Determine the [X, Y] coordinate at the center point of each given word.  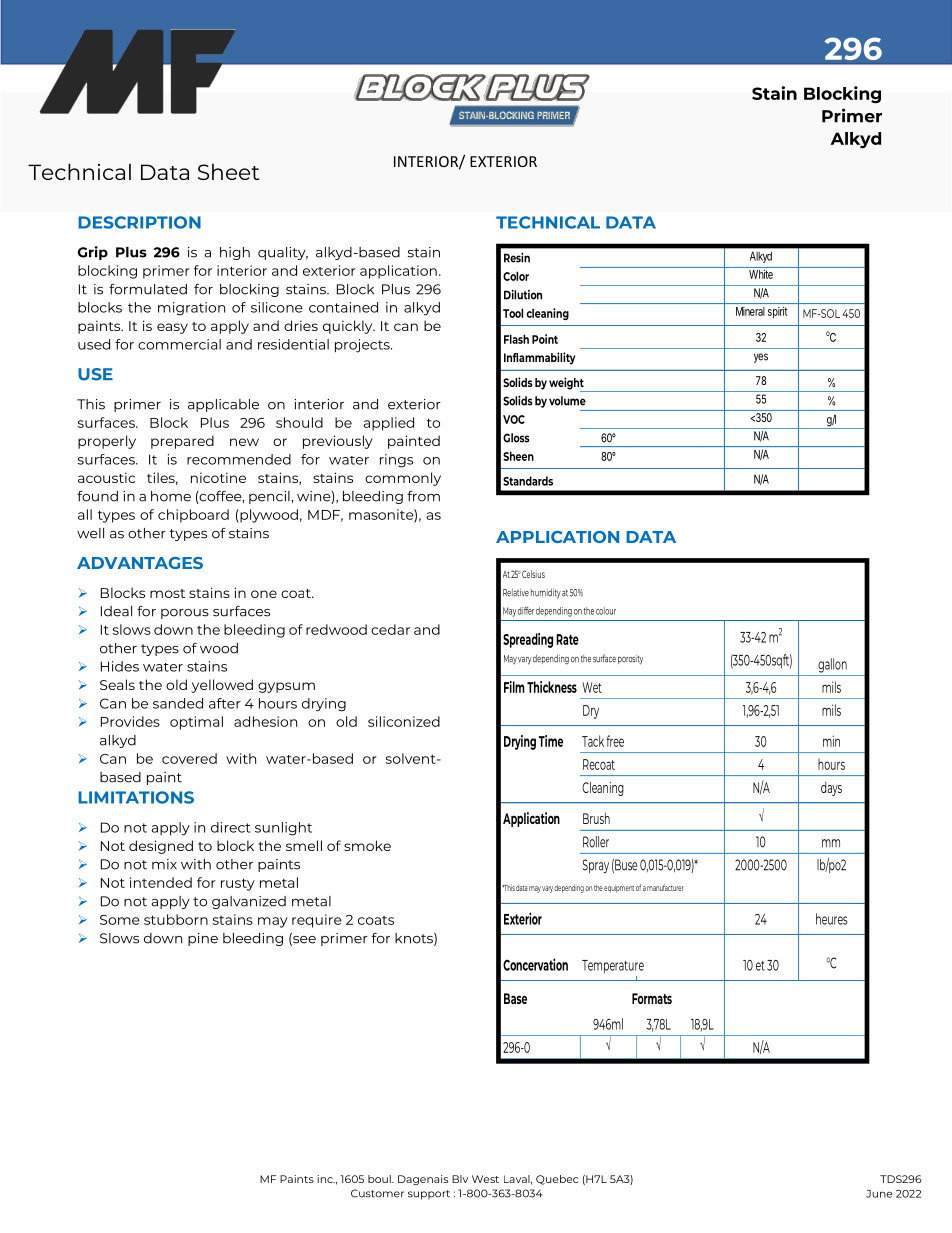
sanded [178, 703]
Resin [517, 257]
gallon [832, 665]
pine [203, 939]
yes [761, 358]
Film [514, 687]
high [235, 253]
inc [326, 1179]
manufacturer [665, 887]
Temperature [613, 967]
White [761, 274]
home [171, 496]
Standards [528, 481]
